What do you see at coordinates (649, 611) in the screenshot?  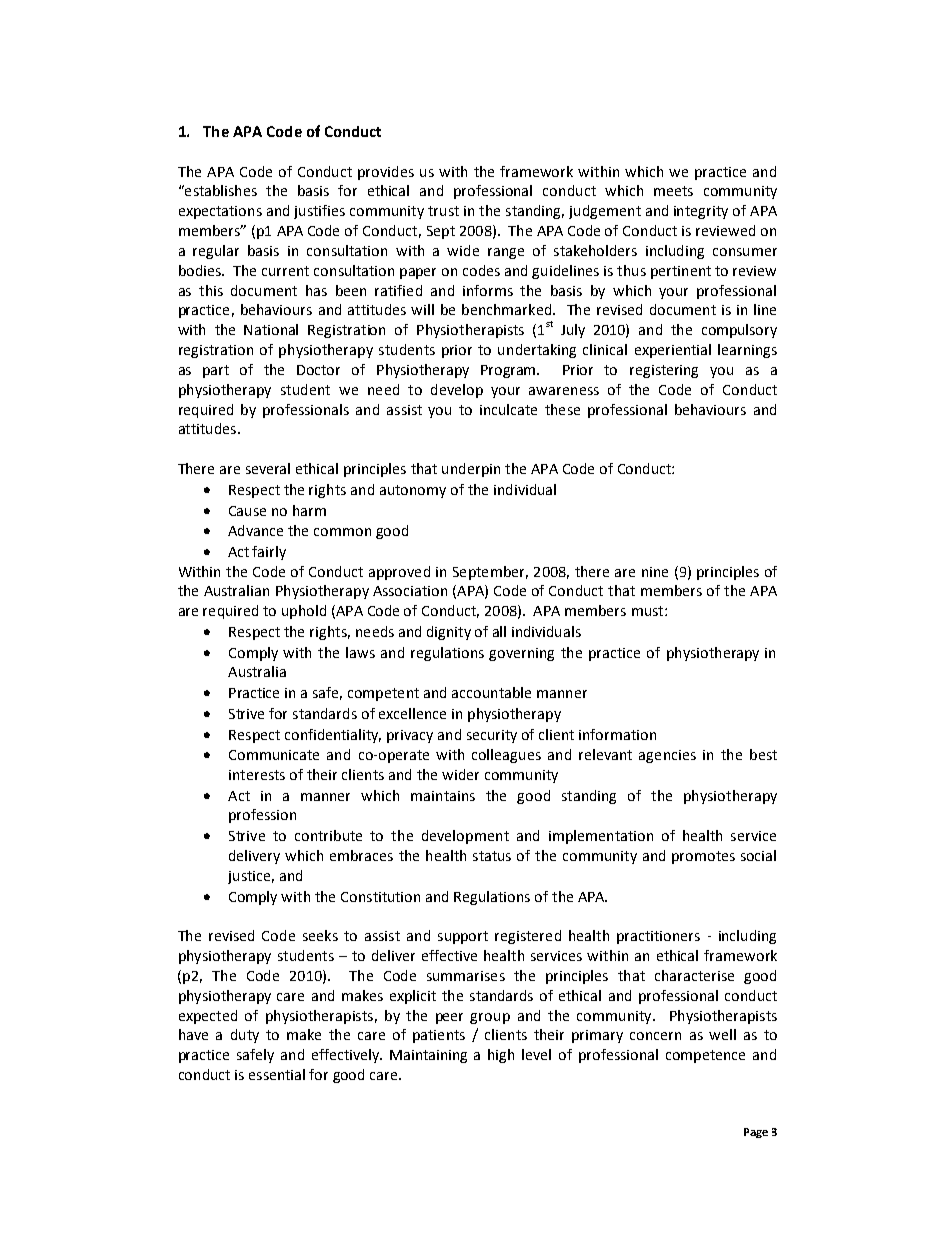 I see `must` at bounding box center [649, 611].
